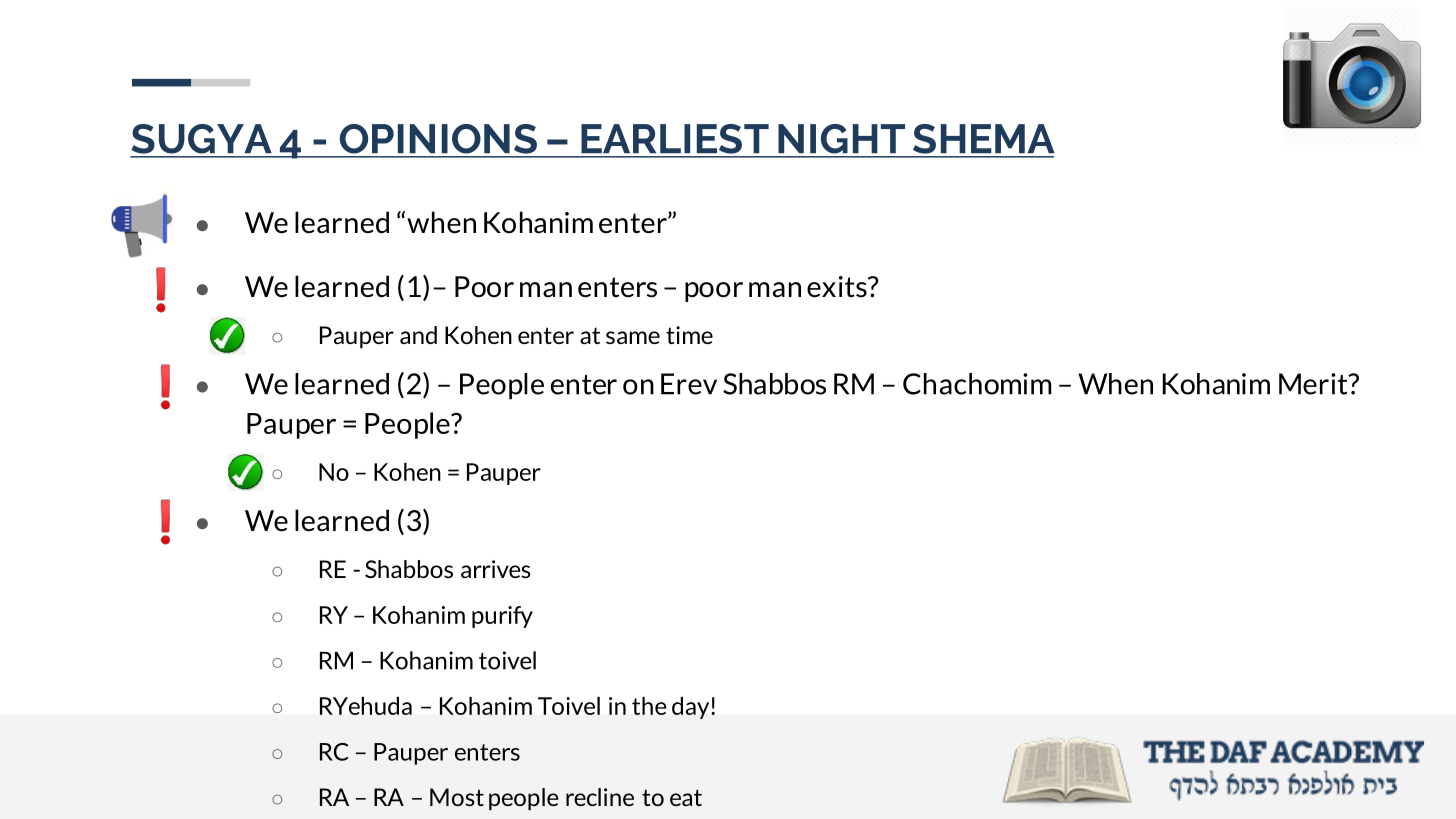 Image resolution: width=1456 pixels, height=819 pixels. What do you see at coordinates (633, 337) in the document?
I see `same` at bounding box center [633, 337].
